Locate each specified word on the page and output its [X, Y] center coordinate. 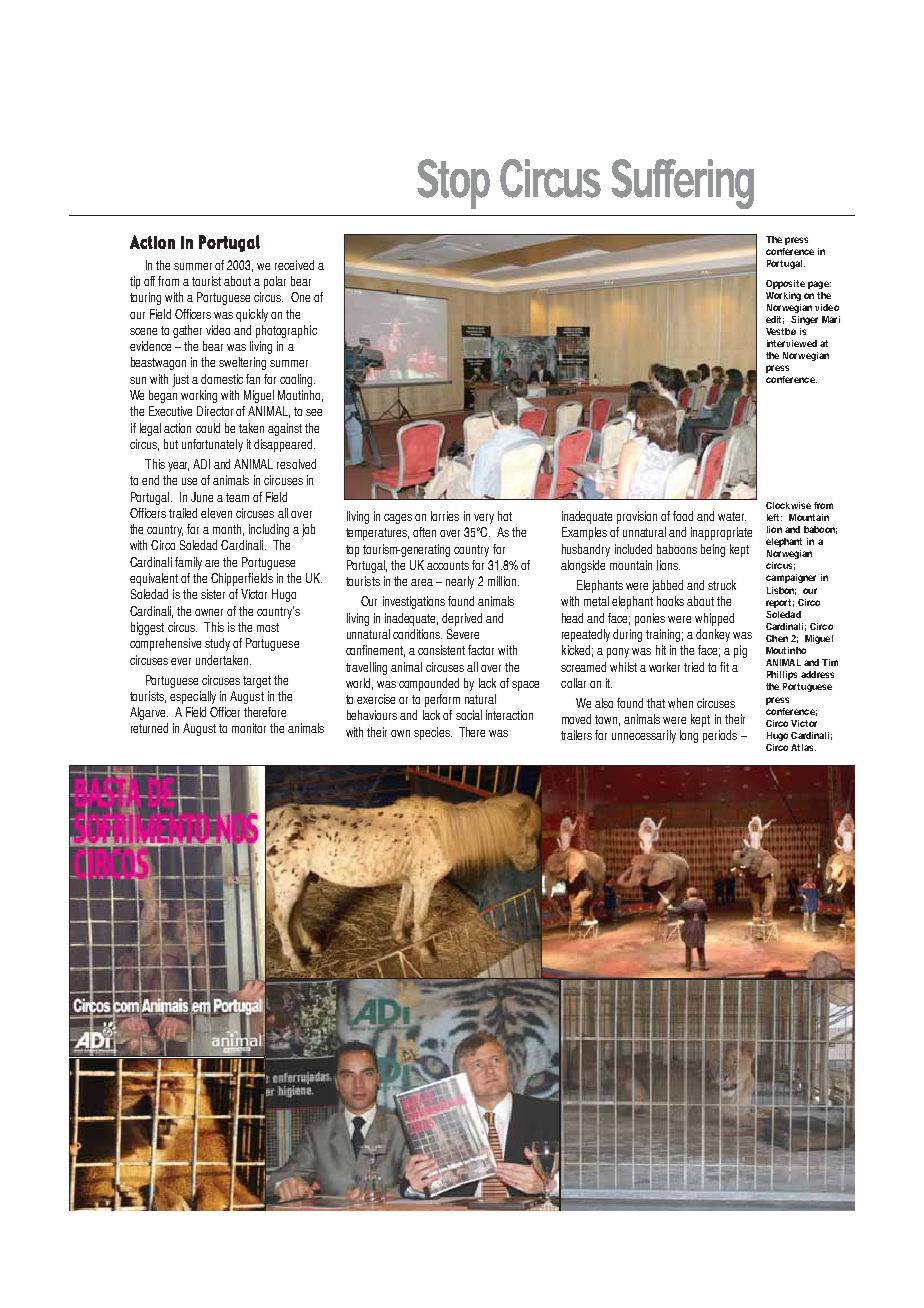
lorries [445, 516]
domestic [222, 379]
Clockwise [788, 505]
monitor [249, 728]
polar [275, 282]
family [188, 563]
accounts [448, 565]
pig [740, 651]
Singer [804, 320]
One [300, 297]
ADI [201, 464]
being [713, 550]
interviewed [792, 343]
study [217, 644]
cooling [297, 380]
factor [481, 650]
